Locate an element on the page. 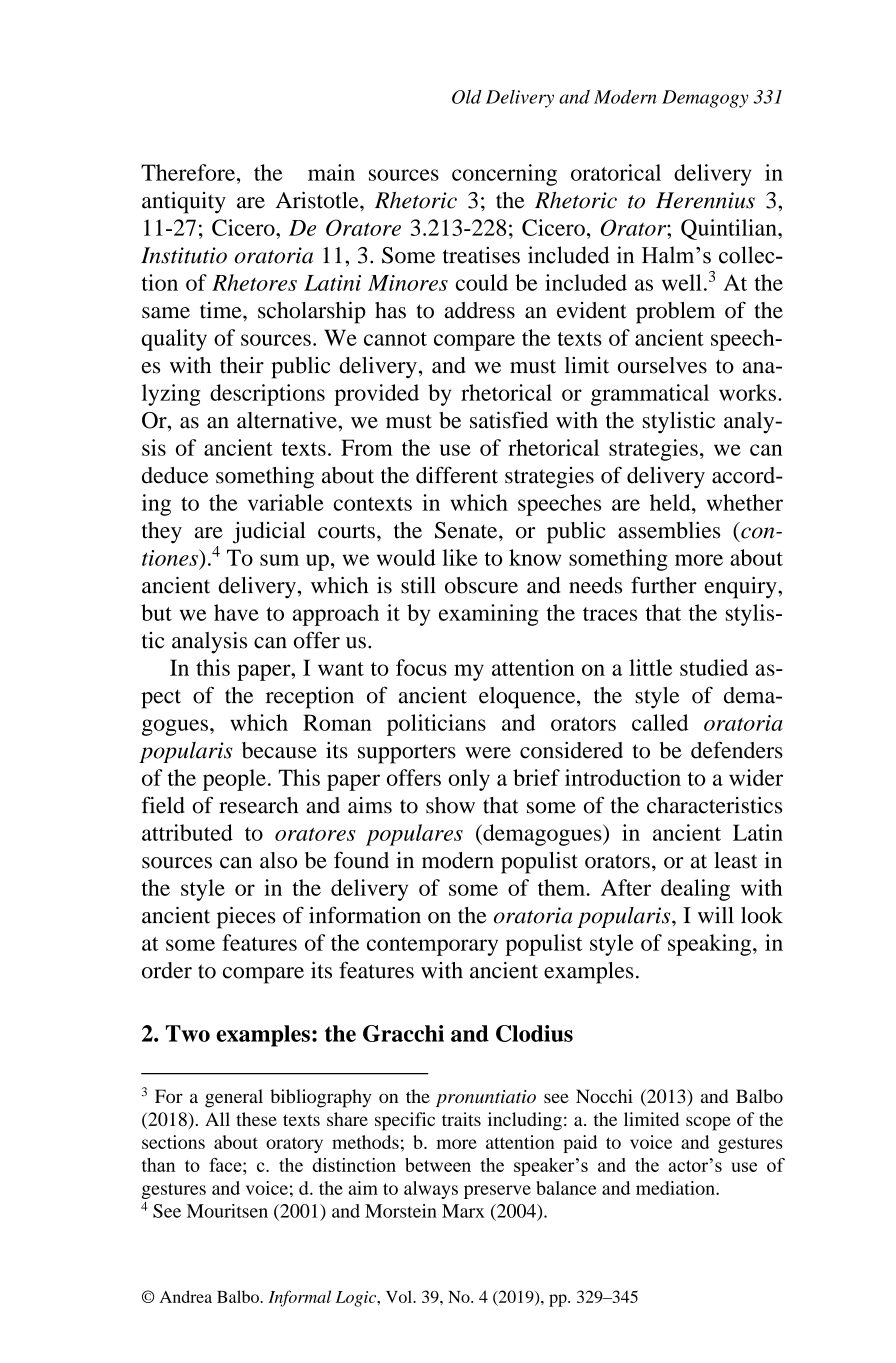 The width and height of the image is (896, 1363). politicians is located at coordinates (436, 725).
